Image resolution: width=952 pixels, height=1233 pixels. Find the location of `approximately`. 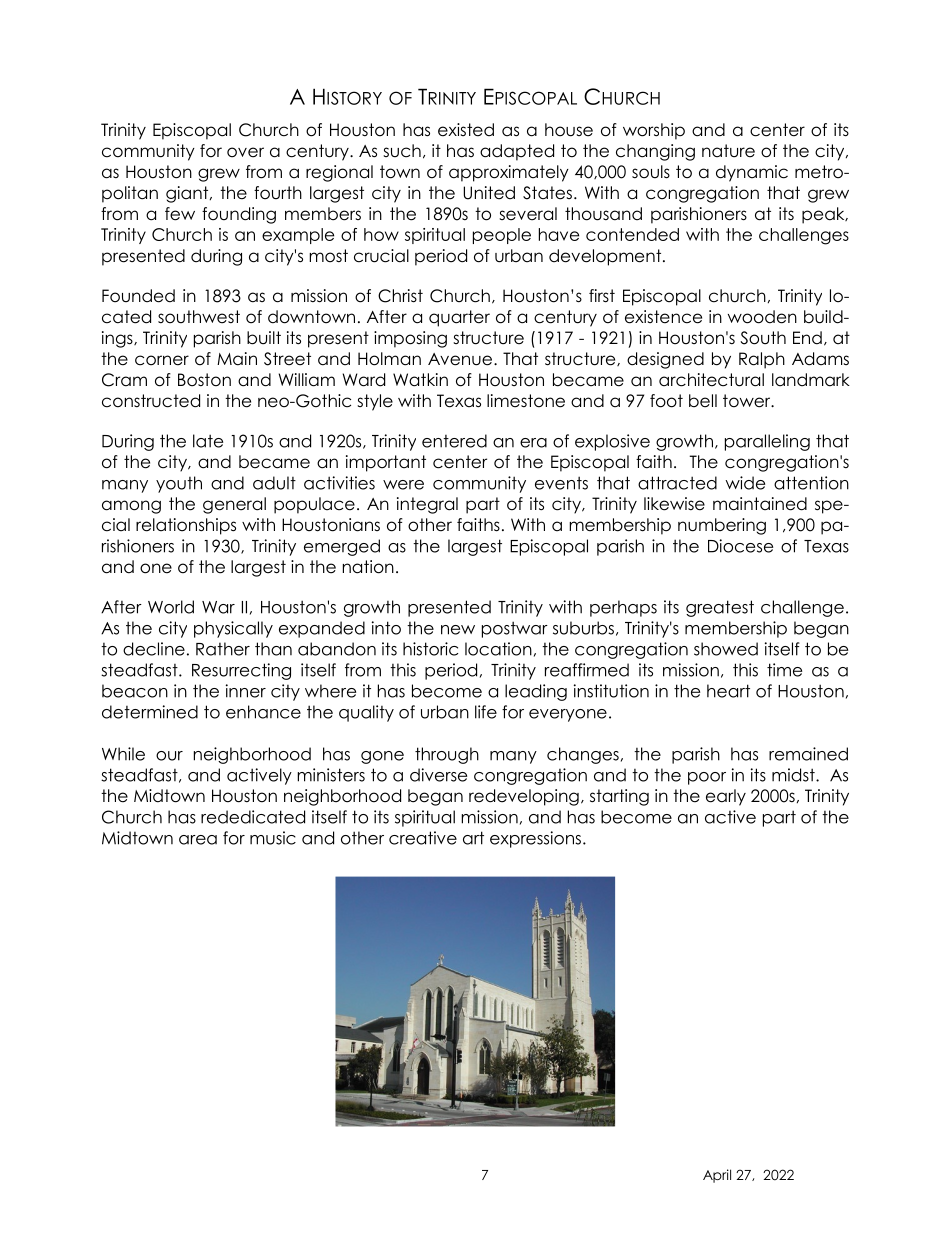

approximately is located at coordinates (509, 173).
